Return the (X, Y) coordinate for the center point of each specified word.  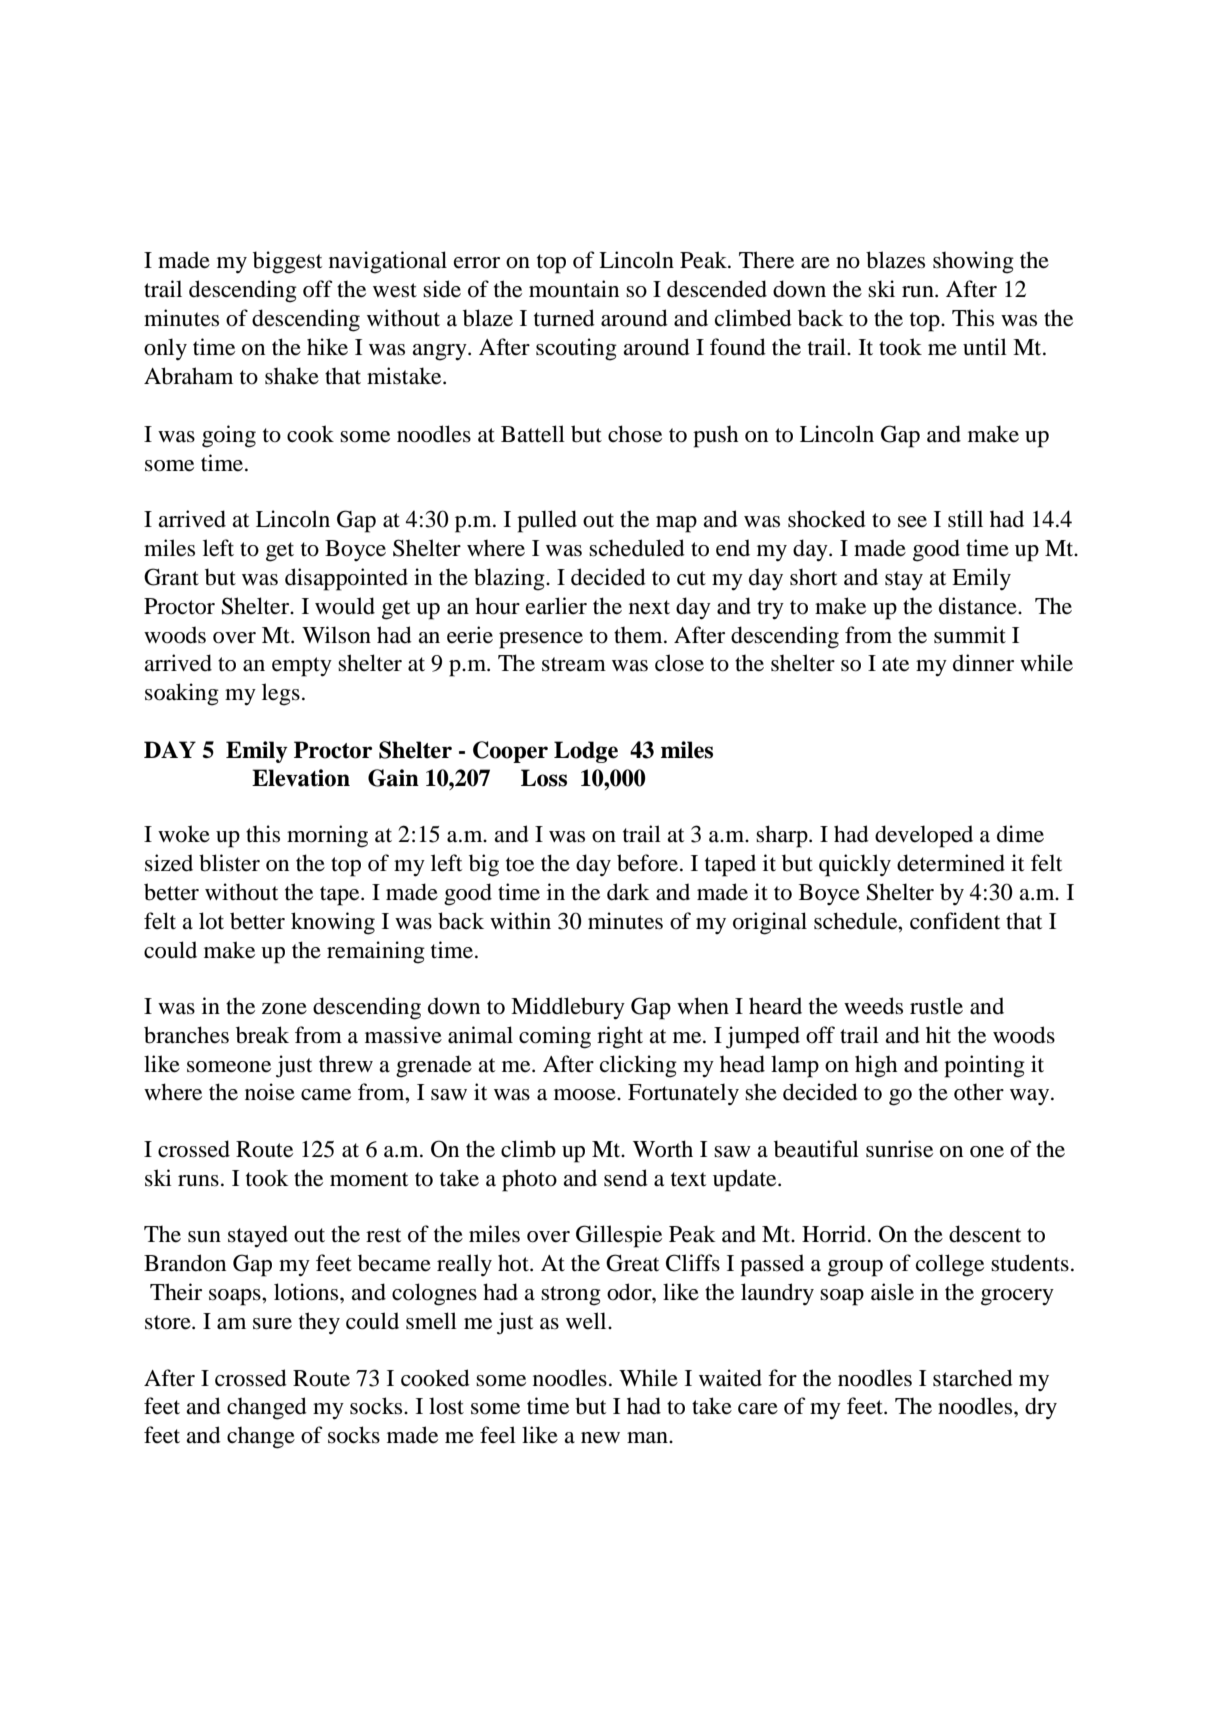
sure (272, 1324)
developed (924, 836)
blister (229, 863)
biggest (288, 262)
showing (973, 262)
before (647, 863)
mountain (574, 289)
